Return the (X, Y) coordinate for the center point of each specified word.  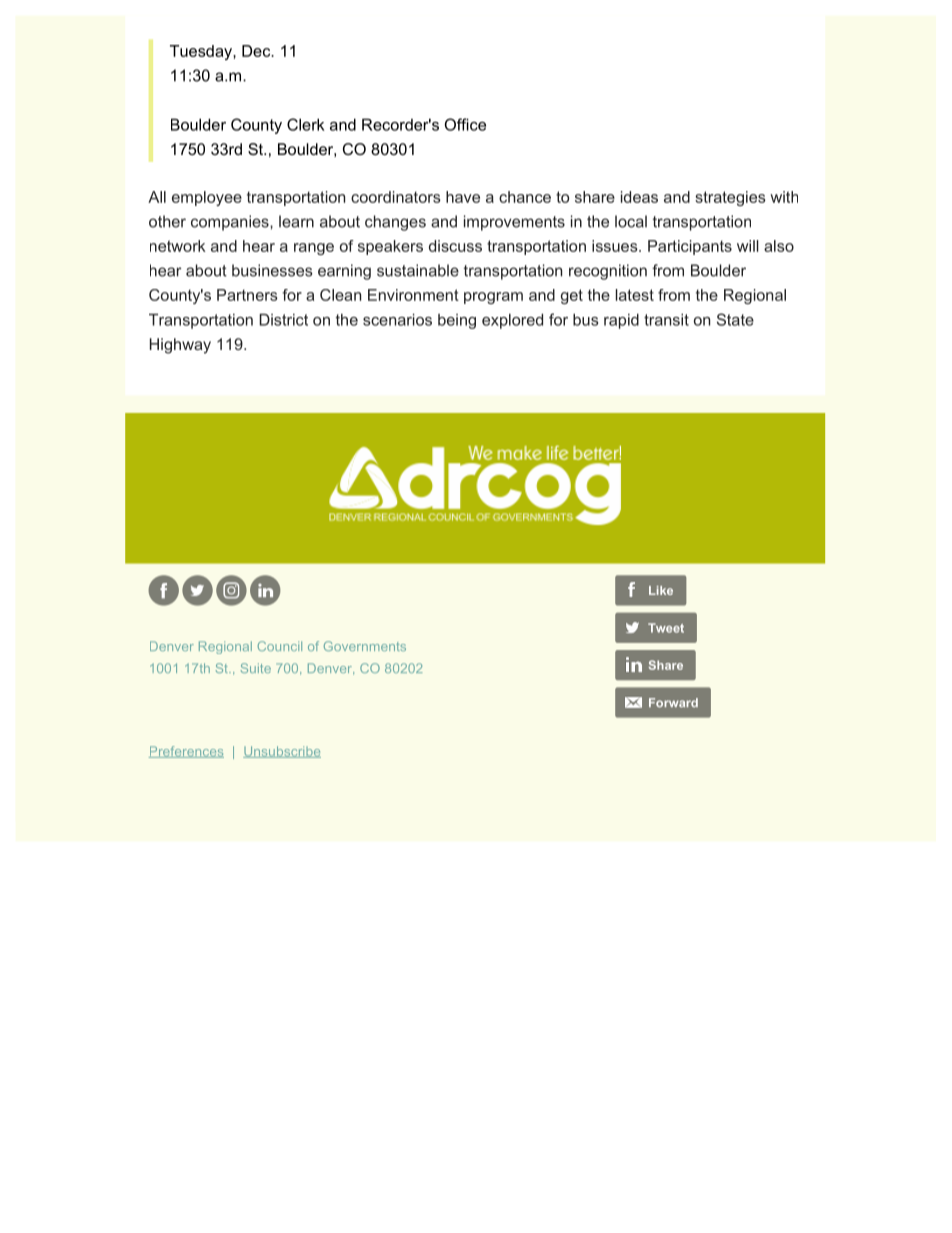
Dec (257, 51)
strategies (730, 198)
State (735, 319)
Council (280, 646)
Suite (255, 668)
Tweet (666, 628)
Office (465, 124)
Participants (690, 247)
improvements (514, 223)
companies (231, 223)
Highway (180, 346)
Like (661, 590)
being (457, 321)
